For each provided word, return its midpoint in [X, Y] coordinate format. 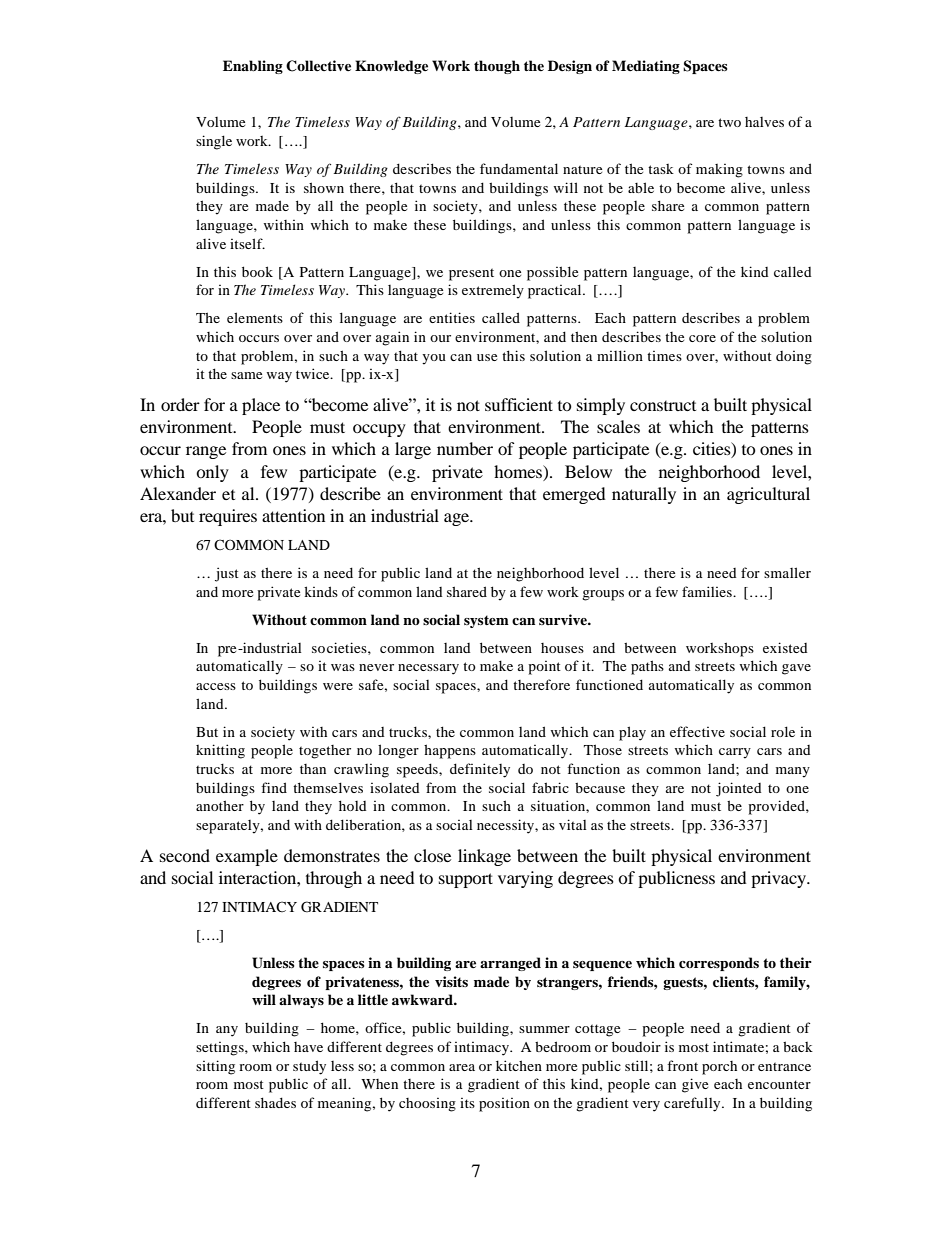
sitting [215, 1067]
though [497, 67]
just [227, 574]
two [729, 122]
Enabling [253, 67]
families [708, 591]
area [462, 1067]
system [486, 621]
